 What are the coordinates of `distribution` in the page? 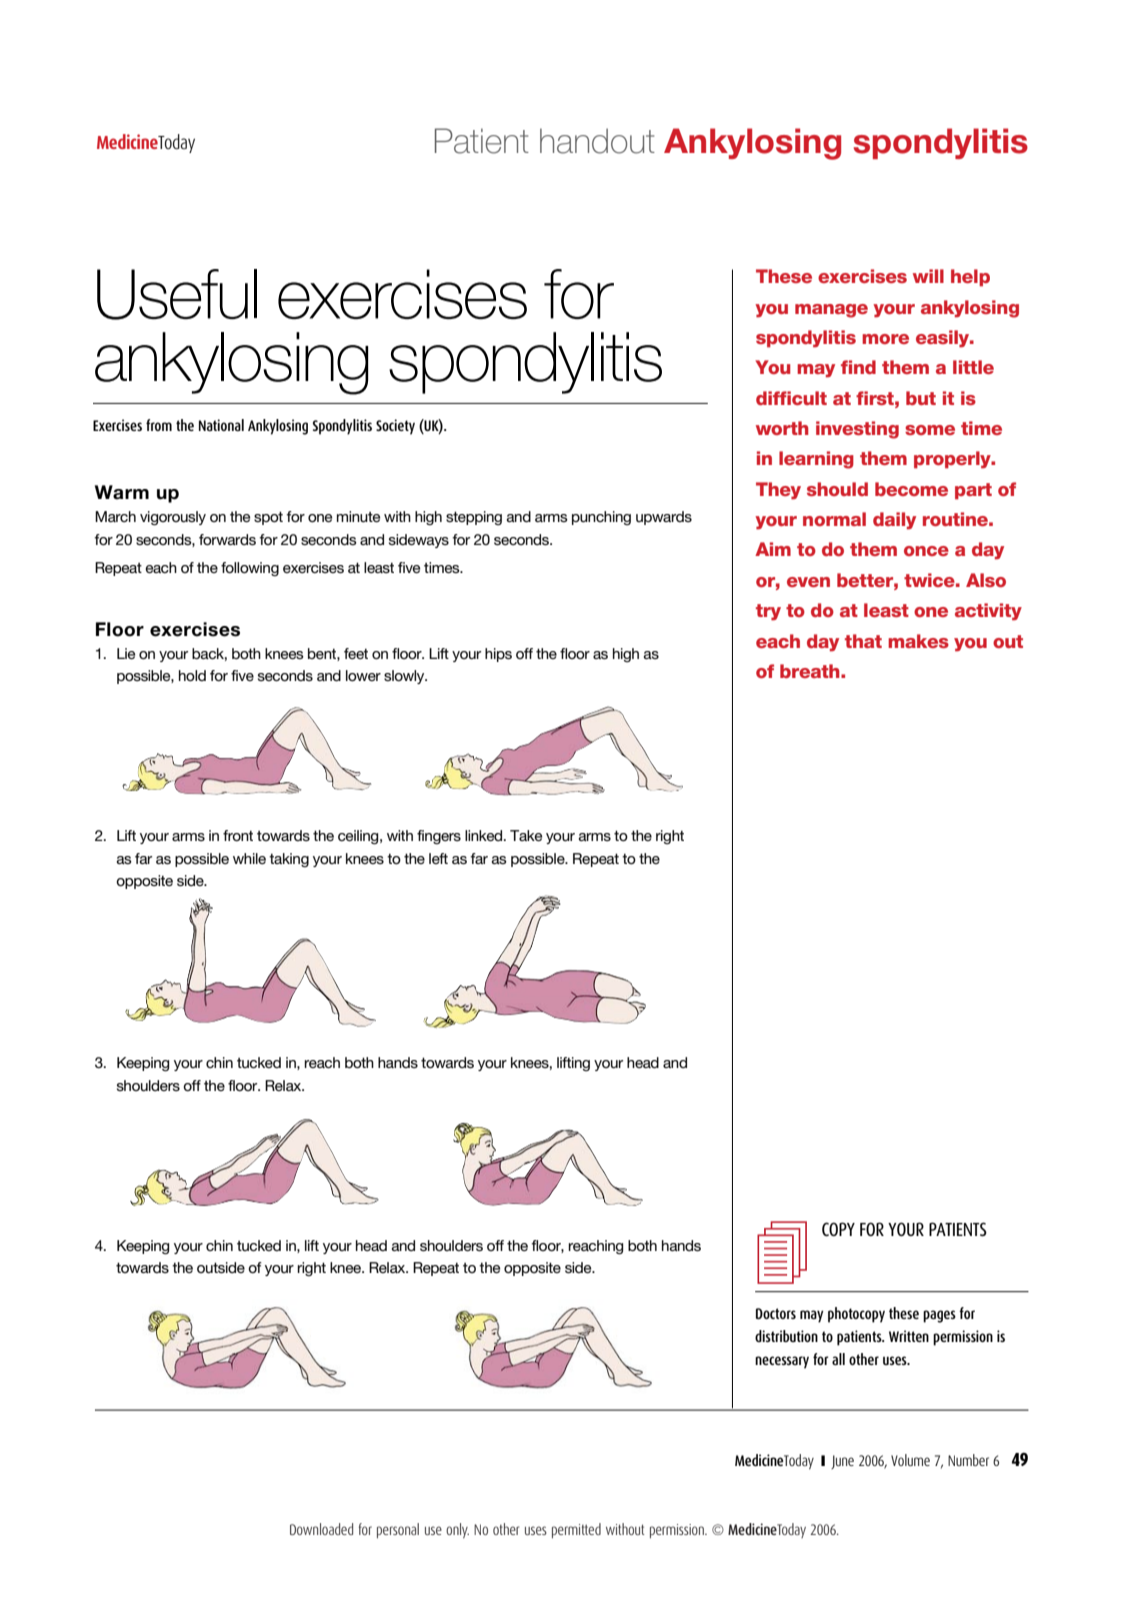 It's located at (786, 1336).
